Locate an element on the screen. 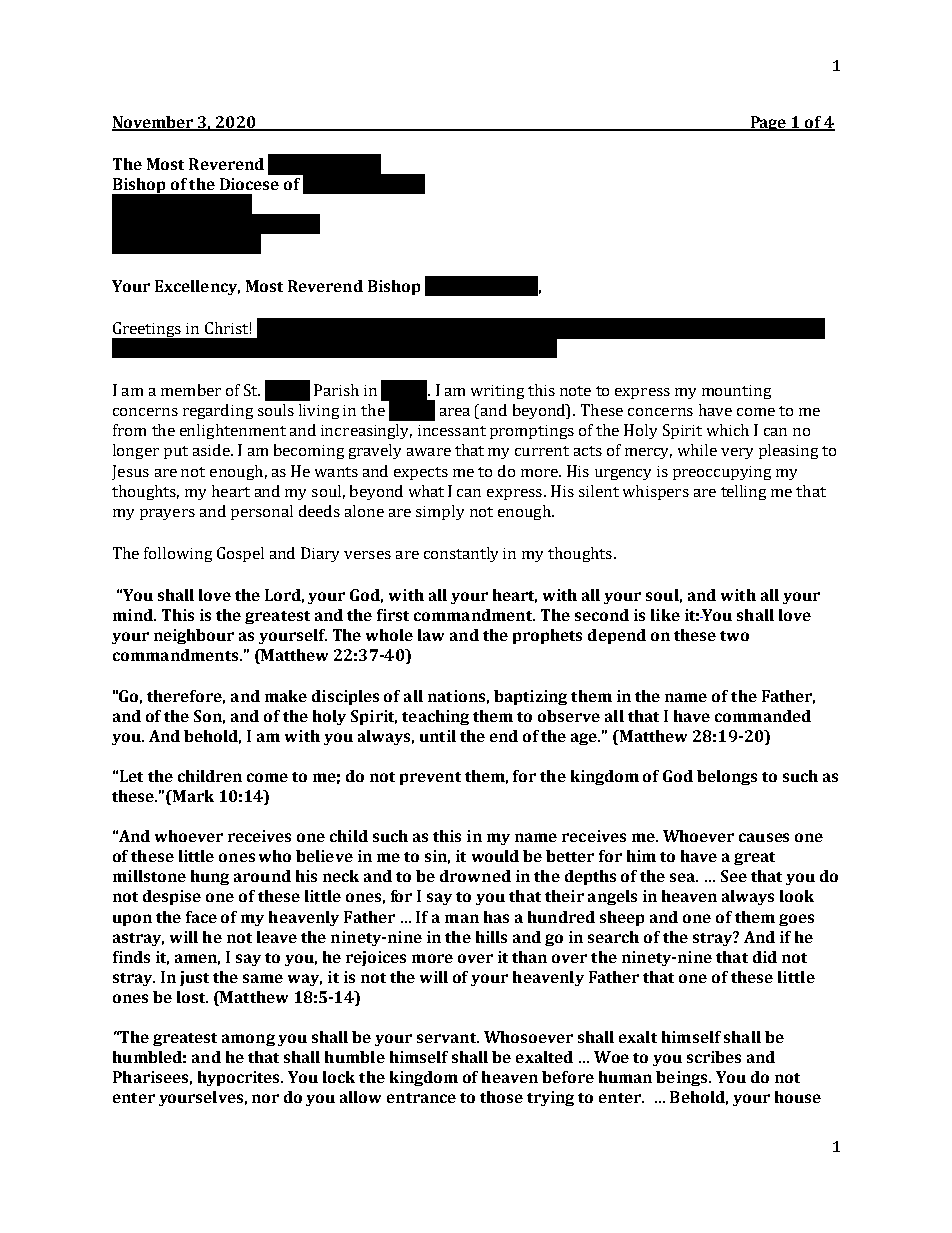  hypocrites is located at coordinates (240, 1078).
